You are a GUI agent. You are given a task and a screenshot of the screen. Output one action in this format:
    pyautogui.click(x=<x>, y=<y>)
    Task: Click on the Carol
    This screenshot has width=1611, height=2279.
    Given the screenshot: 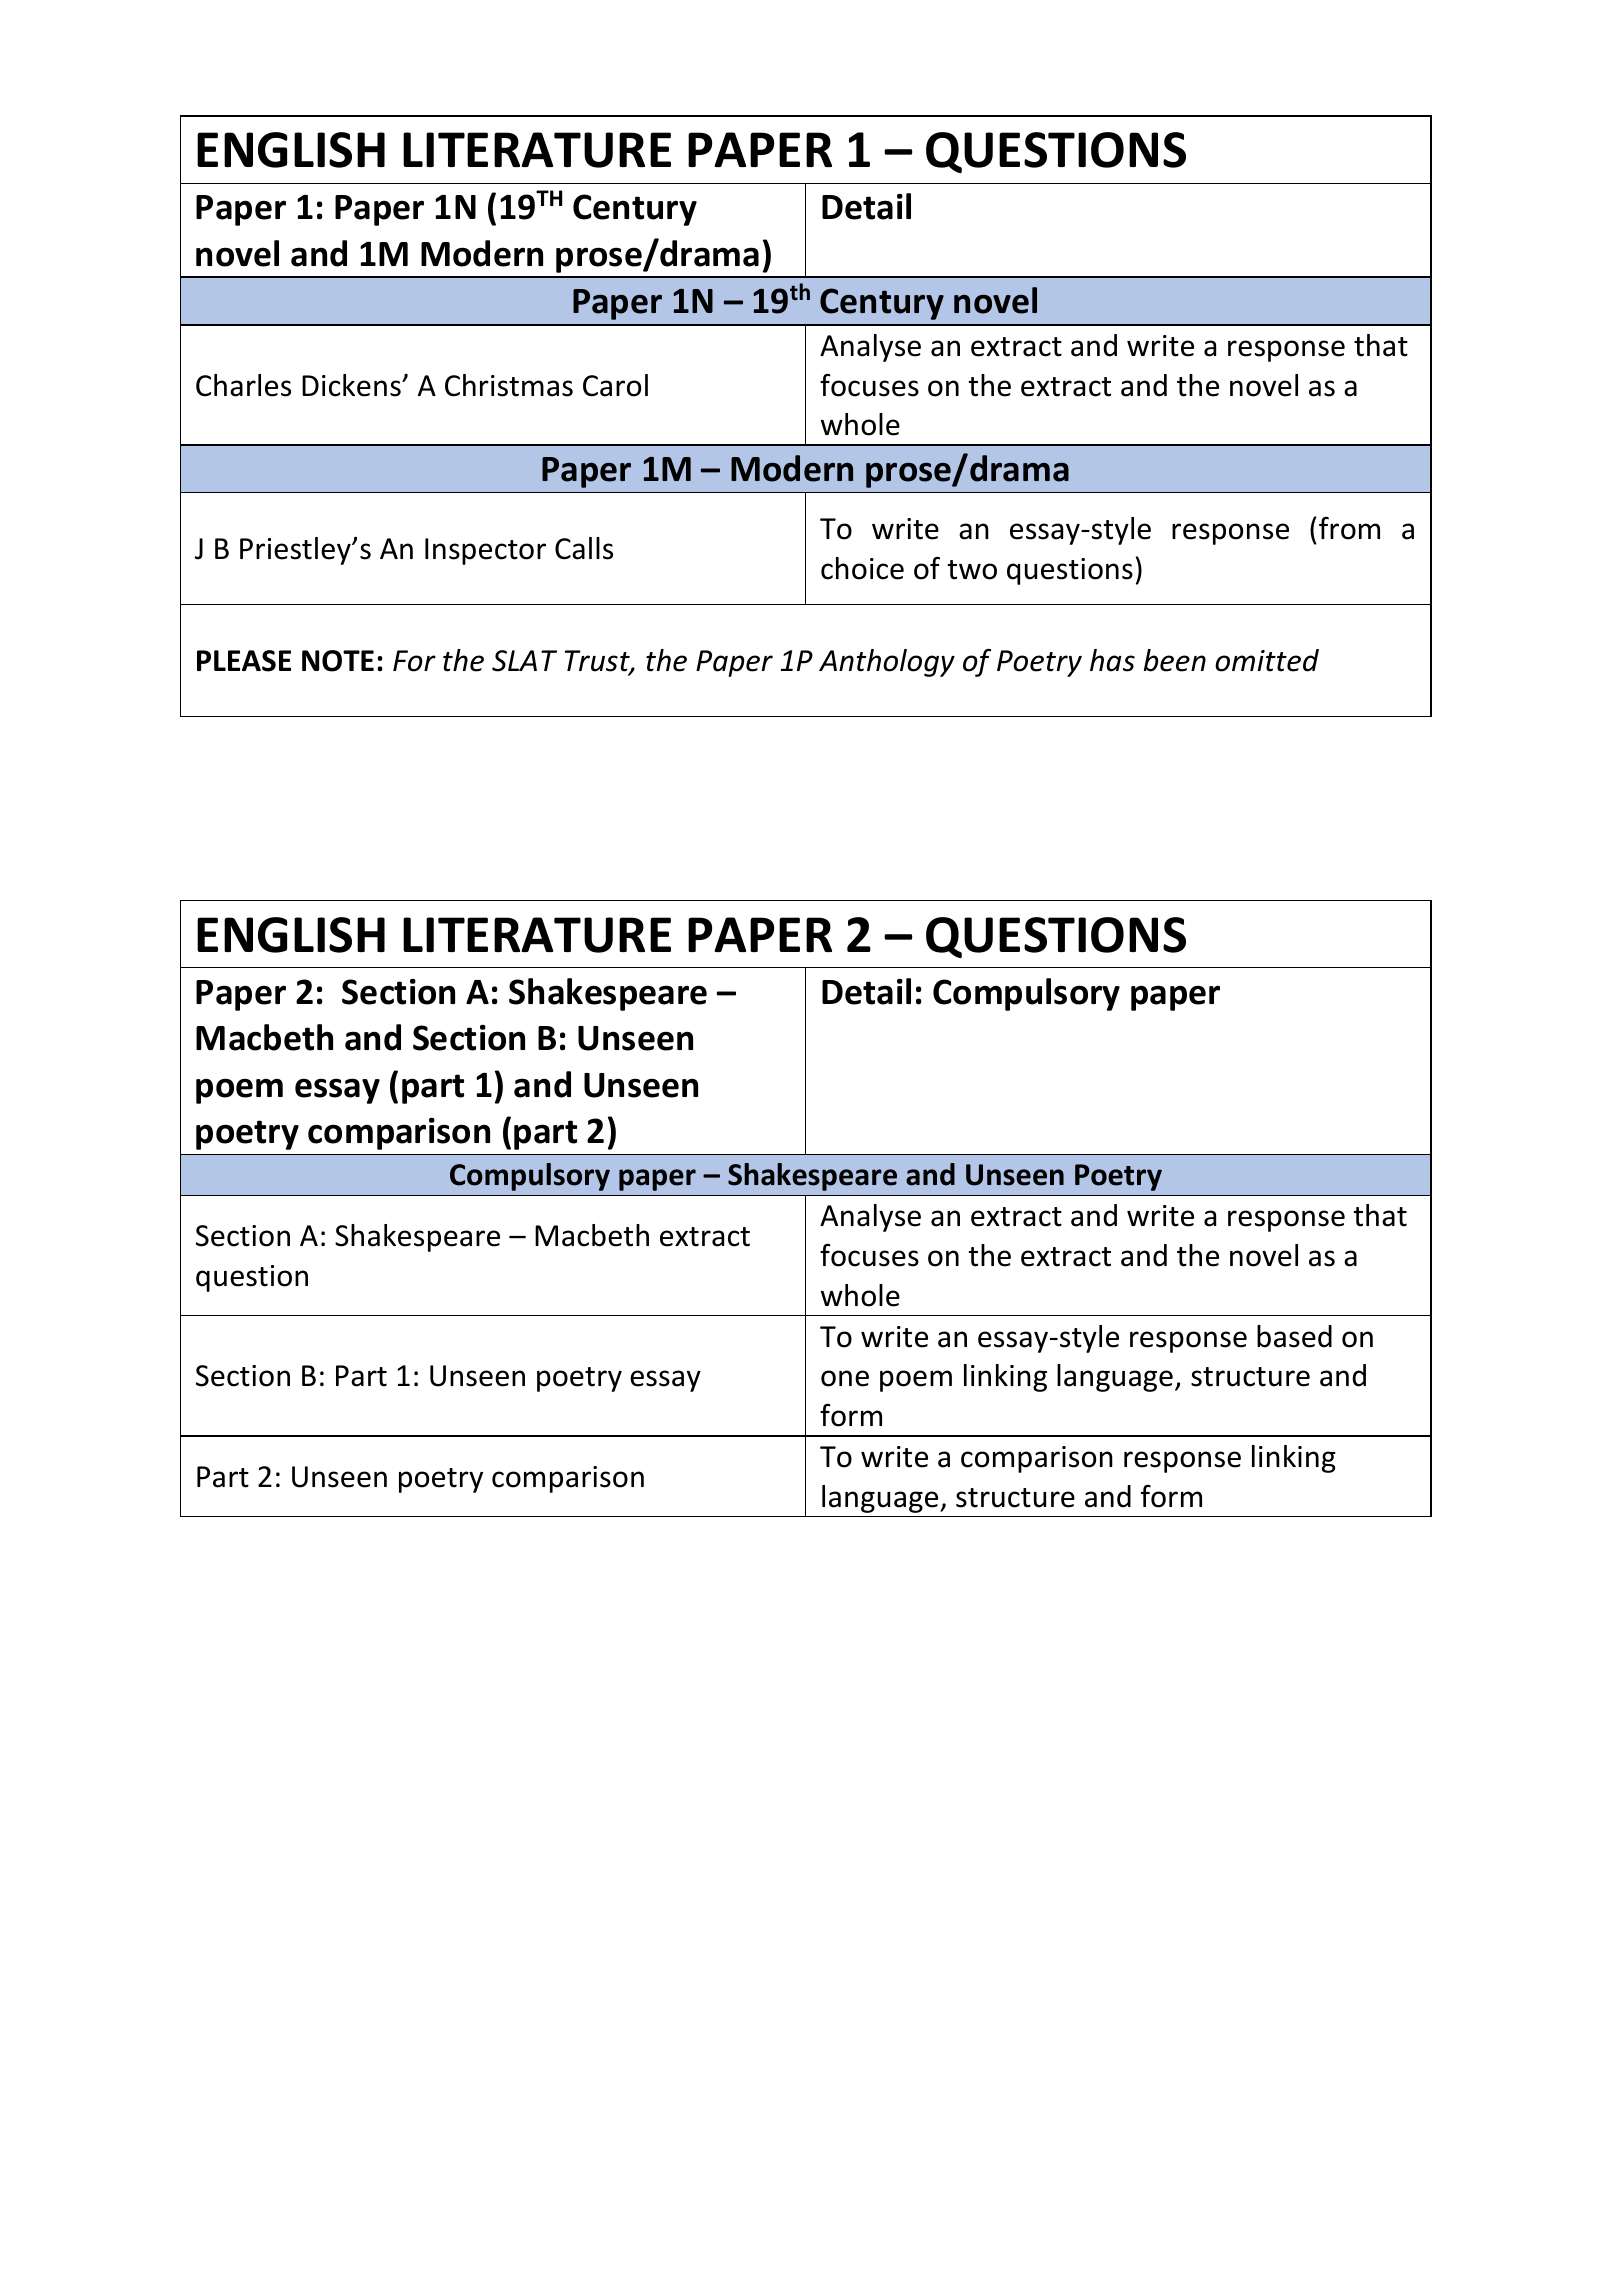 What is the action you would take?
    pyautogui.click(x=615, y=385)
